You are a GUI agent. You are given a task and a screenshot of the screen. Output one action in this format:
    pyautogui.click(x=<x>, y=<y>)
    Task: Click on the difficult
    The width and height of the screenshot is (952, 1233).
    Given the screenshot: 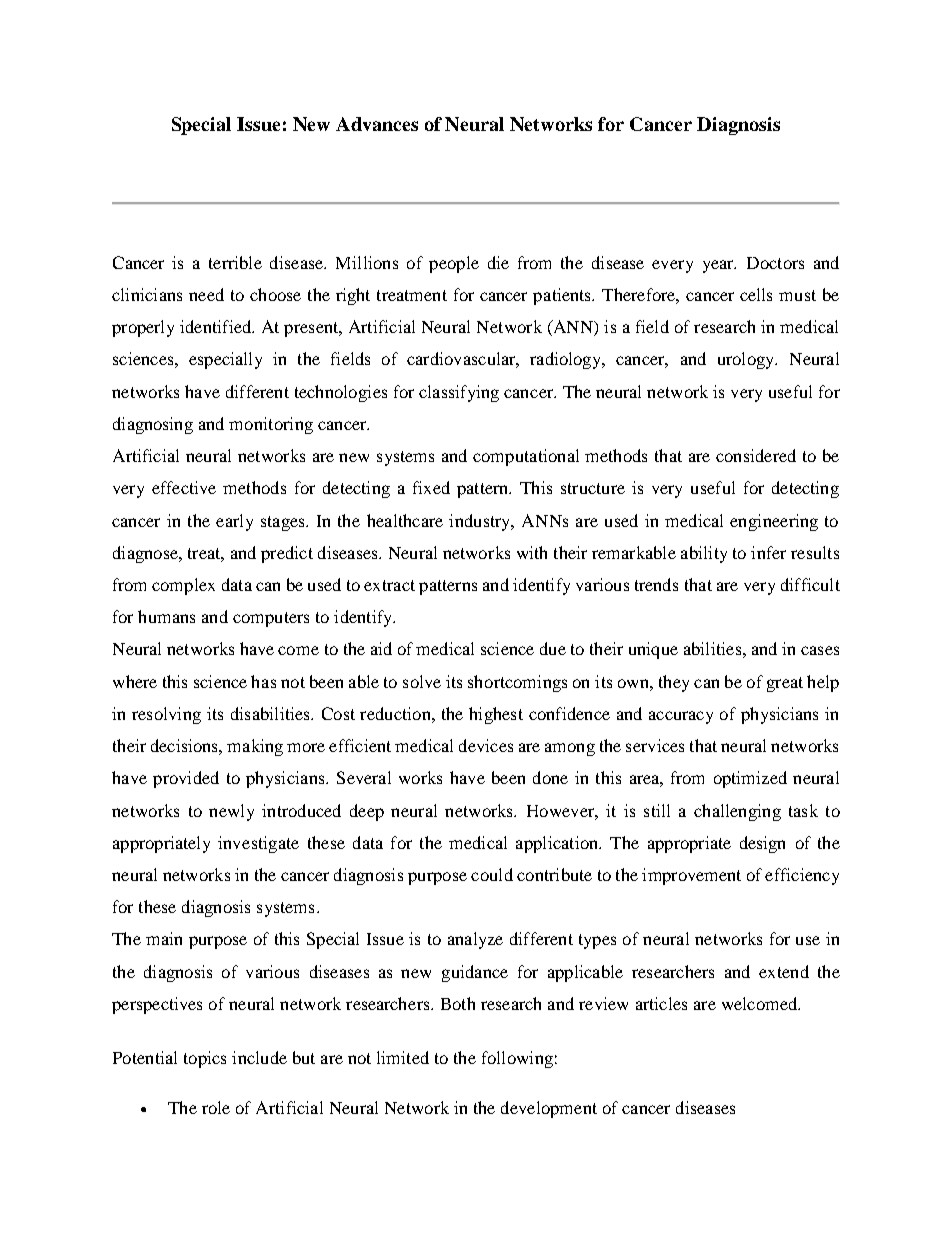 What is the action you would take?
    pyautogui.click(x=810, y=584)
